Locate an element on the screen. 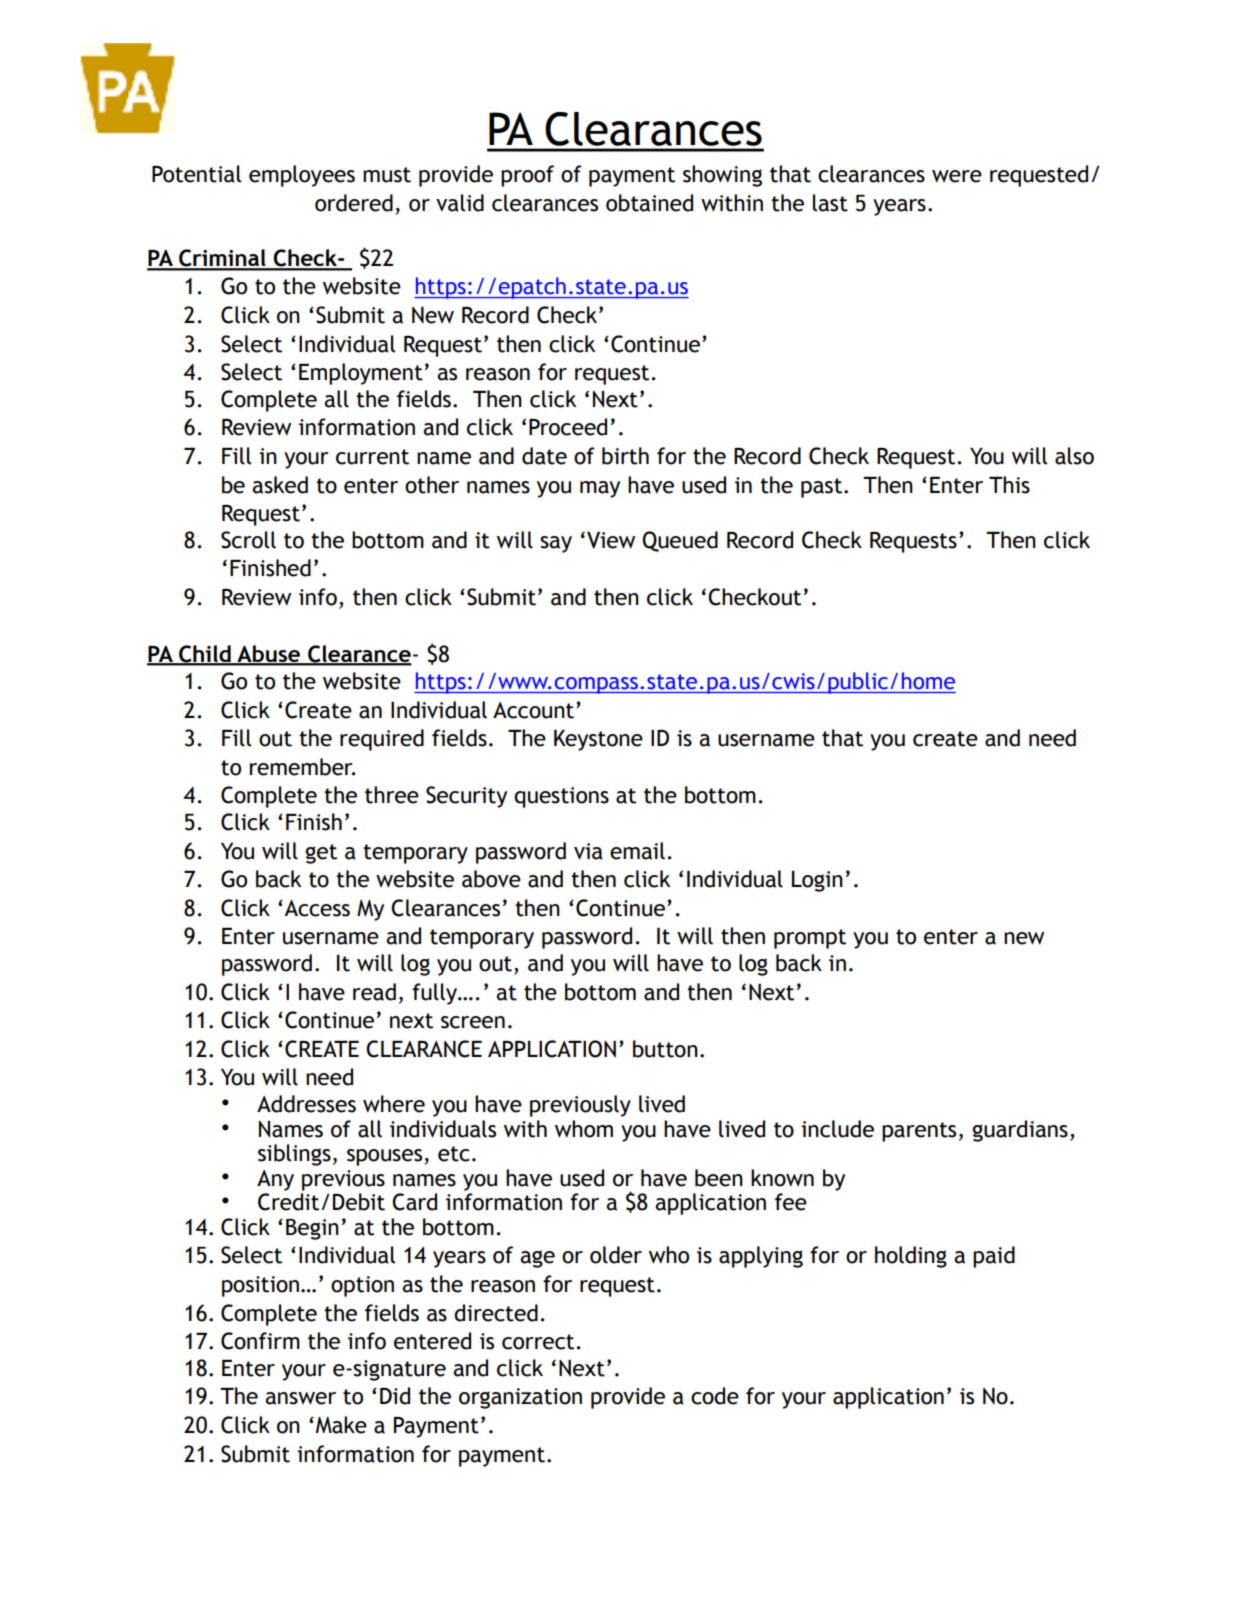  Login is located at coordinates (817, 881).
